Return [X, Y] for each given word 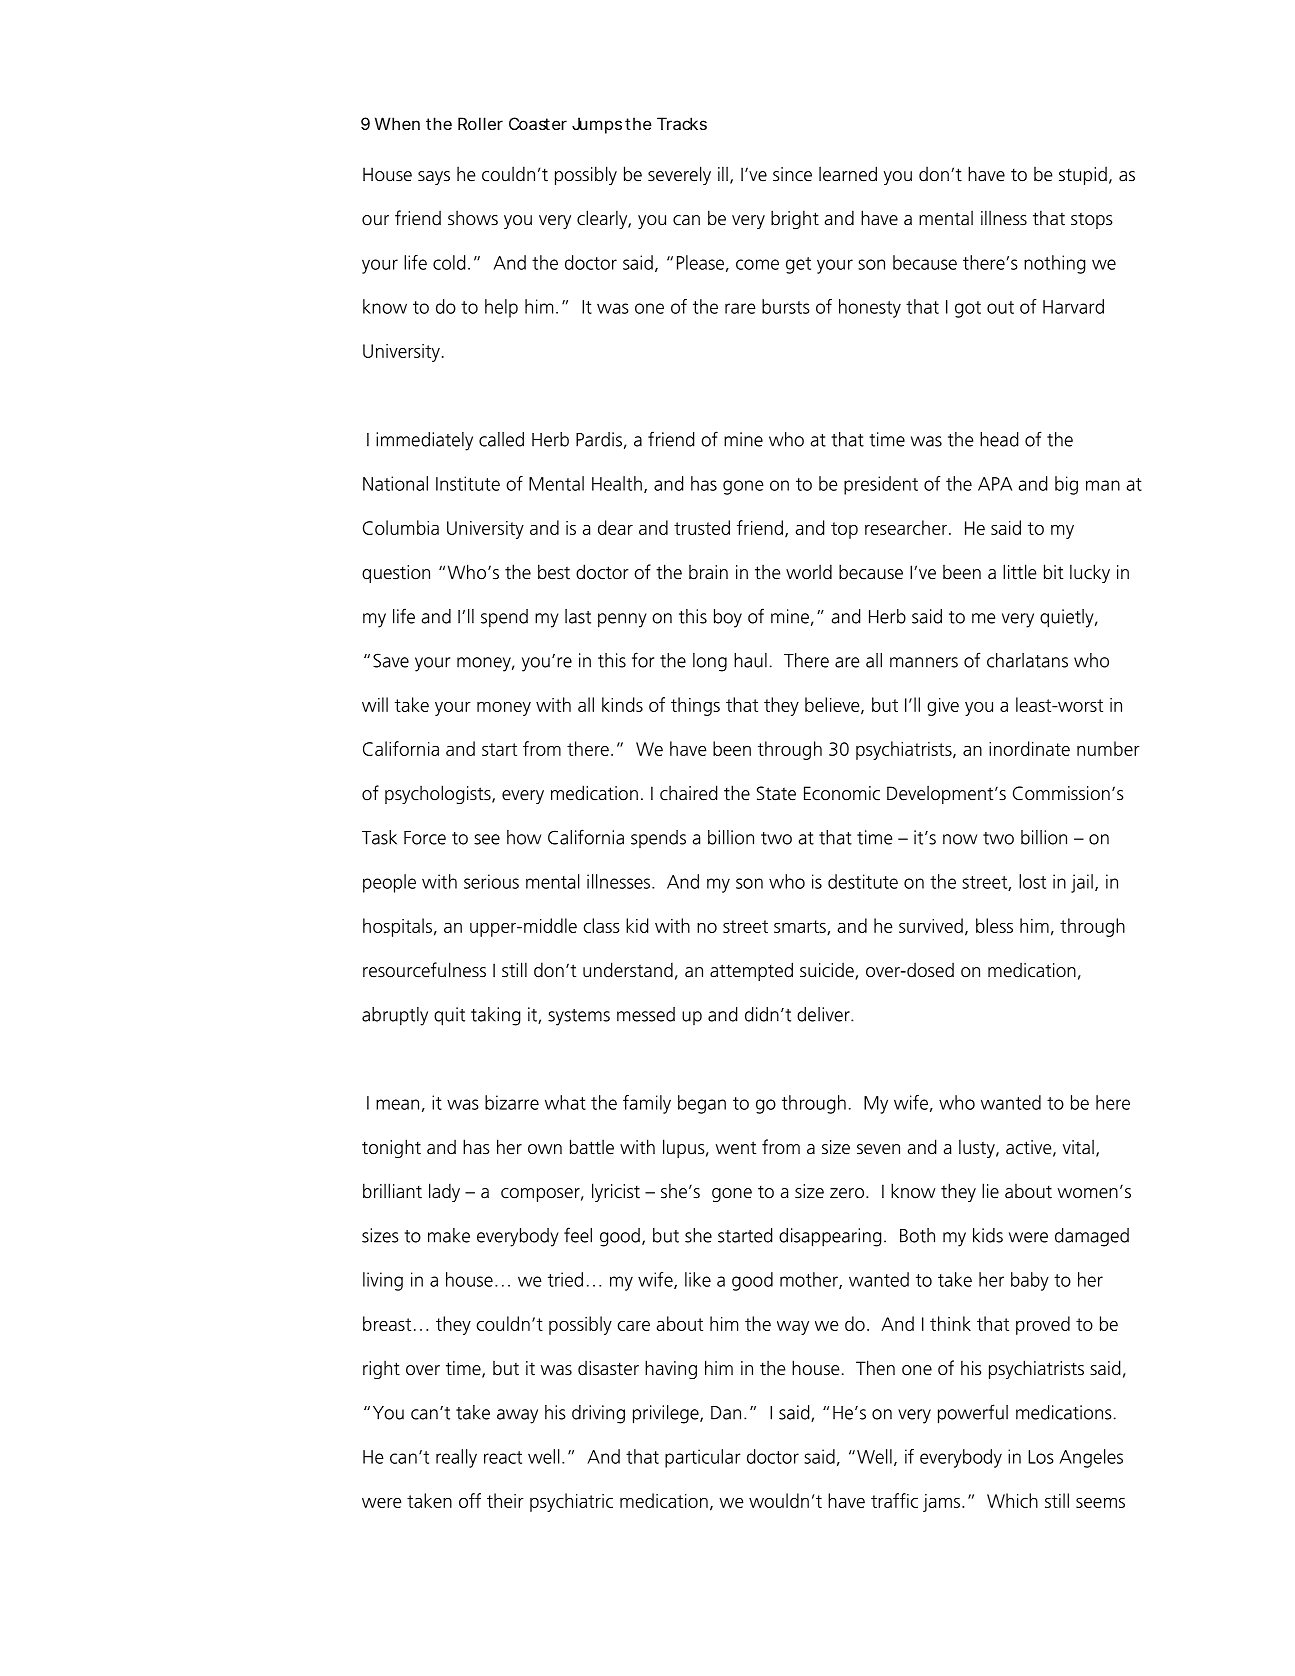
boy [728, 618]
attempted [751, 971]
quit [449, 1016]
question [396, 574]
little [1019, 572]
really [456, 1458]
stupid [1083, 175]
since [792, 174]
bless [994, 925]
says [434, 178]
